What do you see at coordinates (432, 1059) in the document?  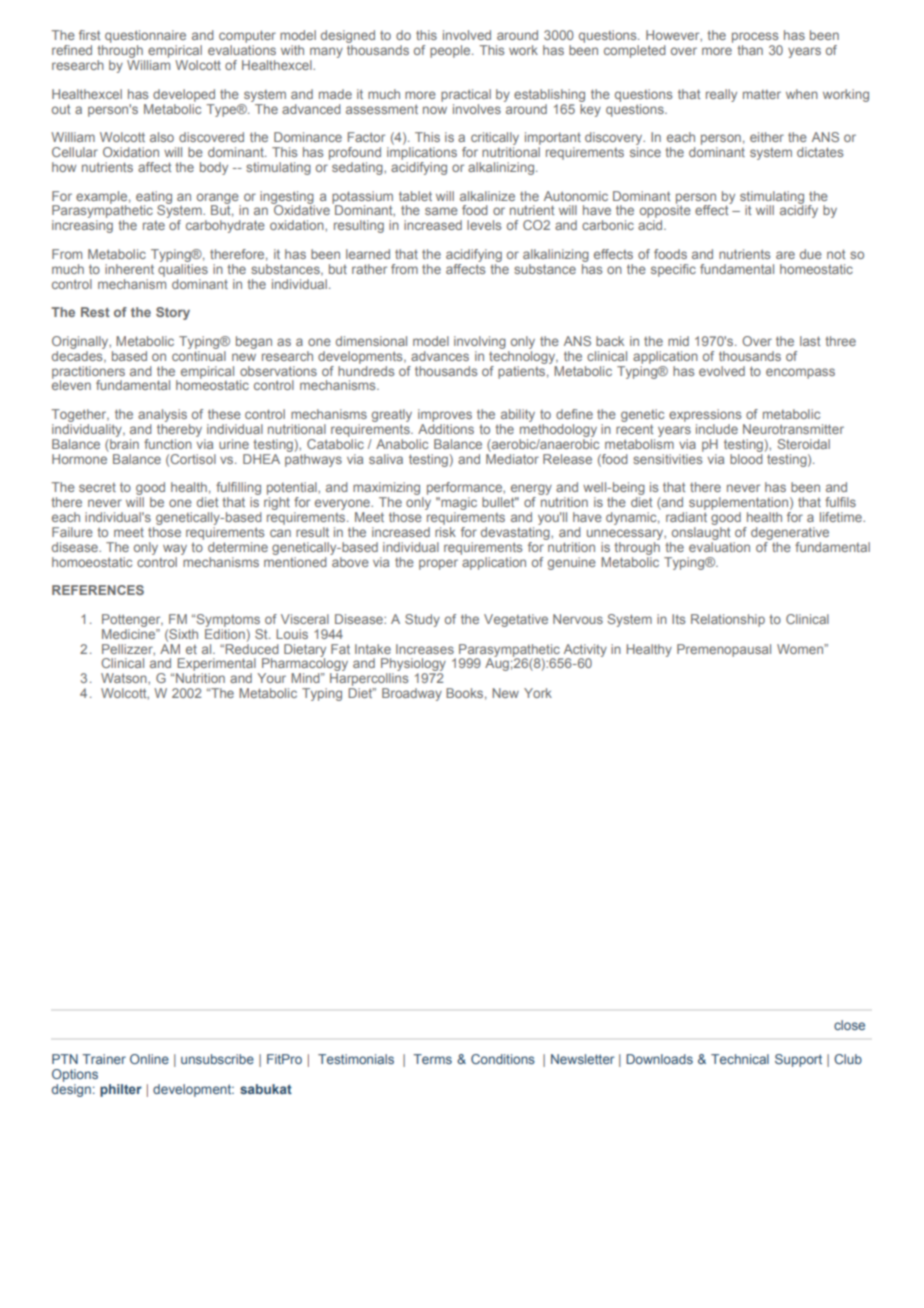 I see `Terms` at bounding box center [432, 1059].
